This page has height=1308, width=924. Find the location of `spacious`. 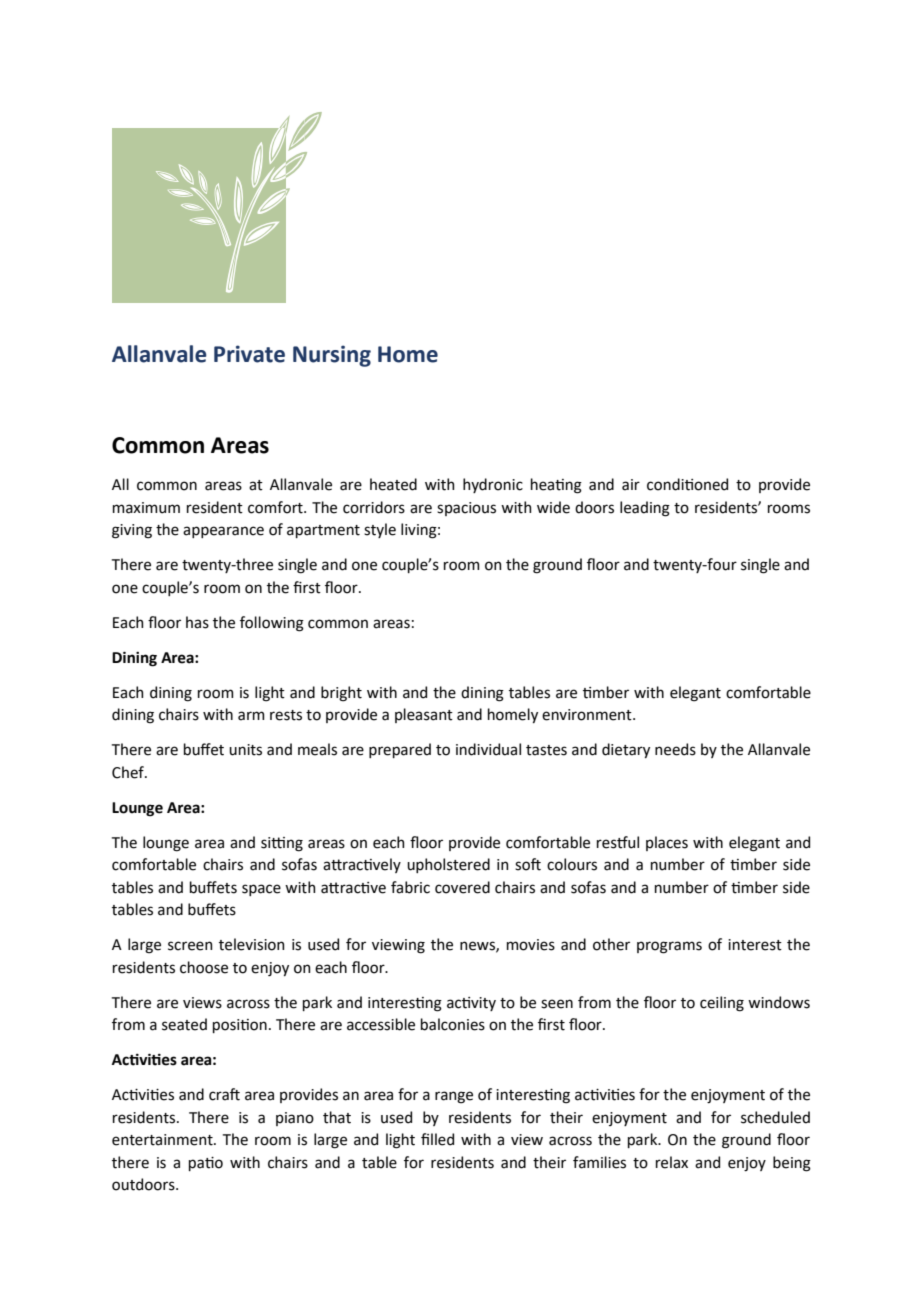

spacious is located at coordinates (466, 509).
